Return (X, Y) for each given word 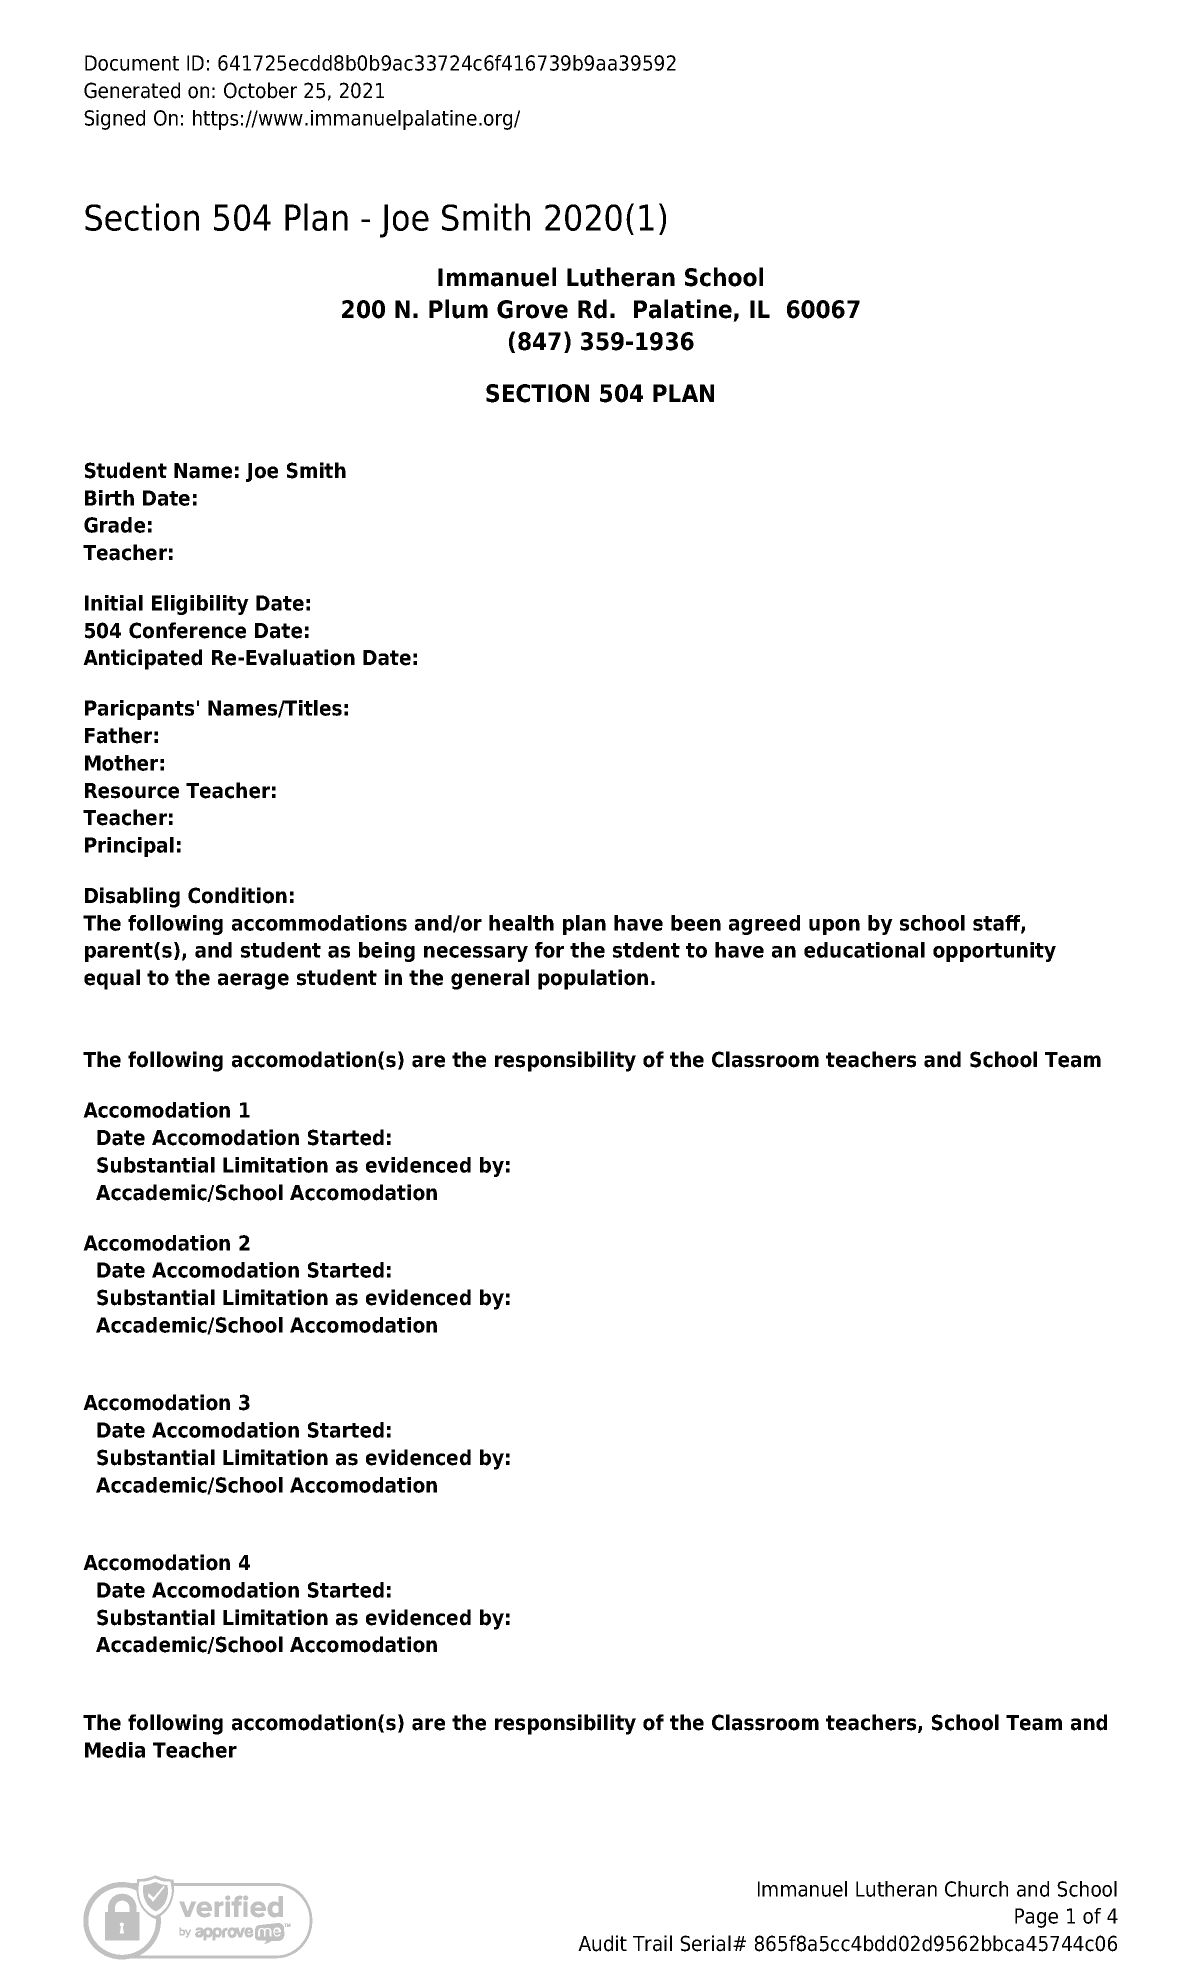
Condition (237, 895)
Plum (458, 309)
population (593, 979)
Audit (602, 1943)
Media (115, 1750)
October (260, 90)
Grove (532, 309)
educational (864, 950)
